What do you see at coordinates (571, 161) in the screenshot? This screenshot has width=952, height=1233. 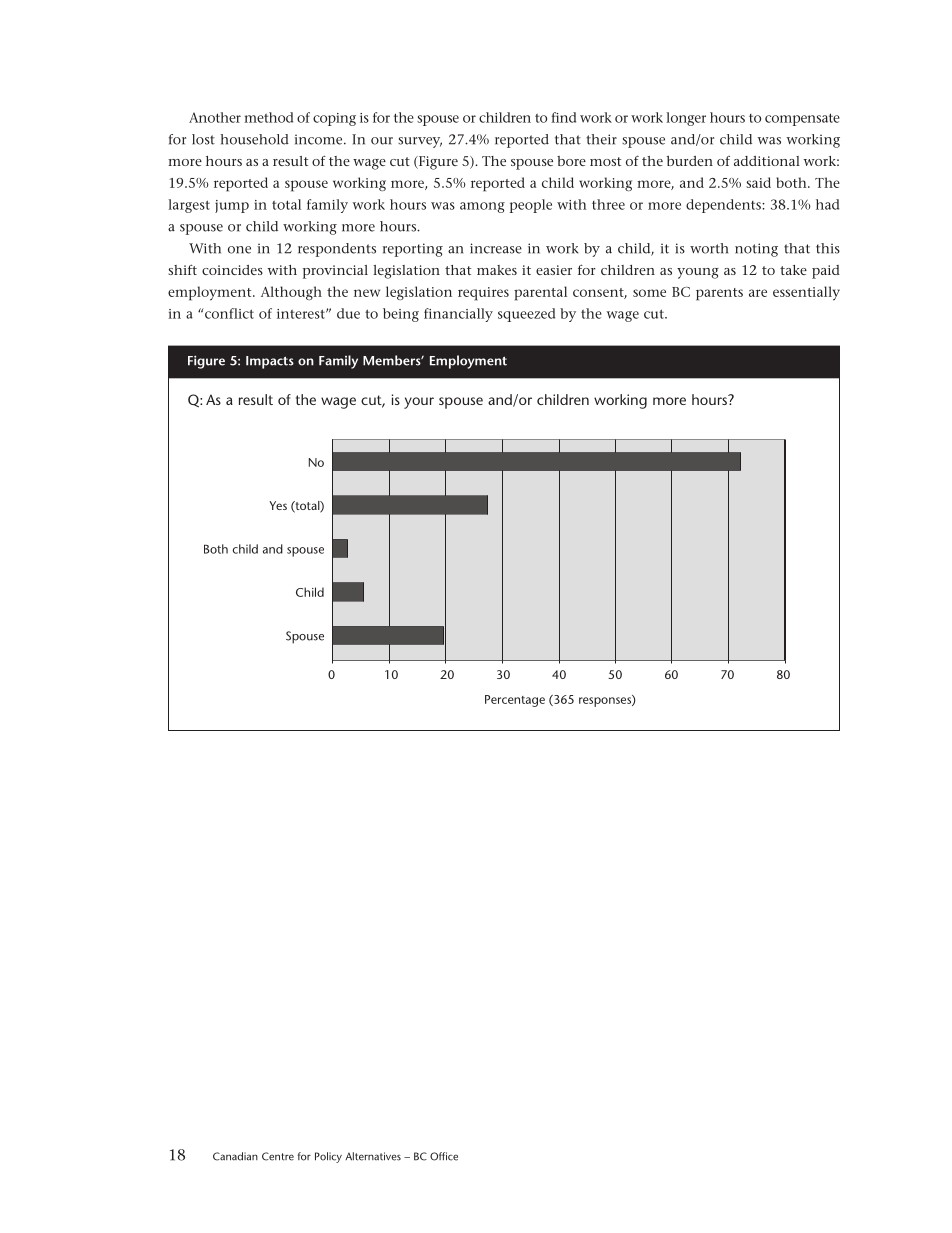 I see `bore` at bounding box center [571, 161].
